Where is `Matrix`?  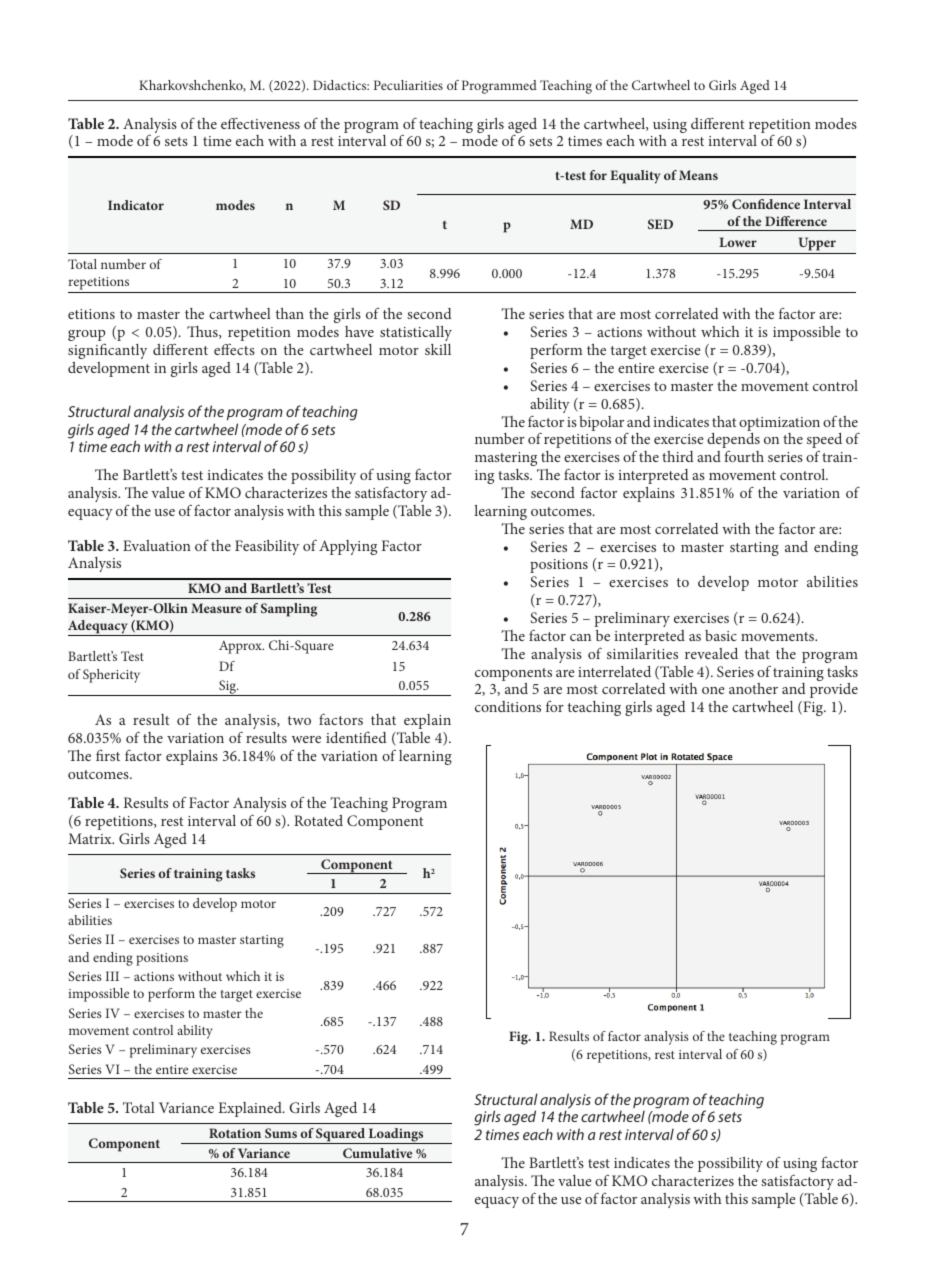
Matrix is located at coordinates (91, 838).
